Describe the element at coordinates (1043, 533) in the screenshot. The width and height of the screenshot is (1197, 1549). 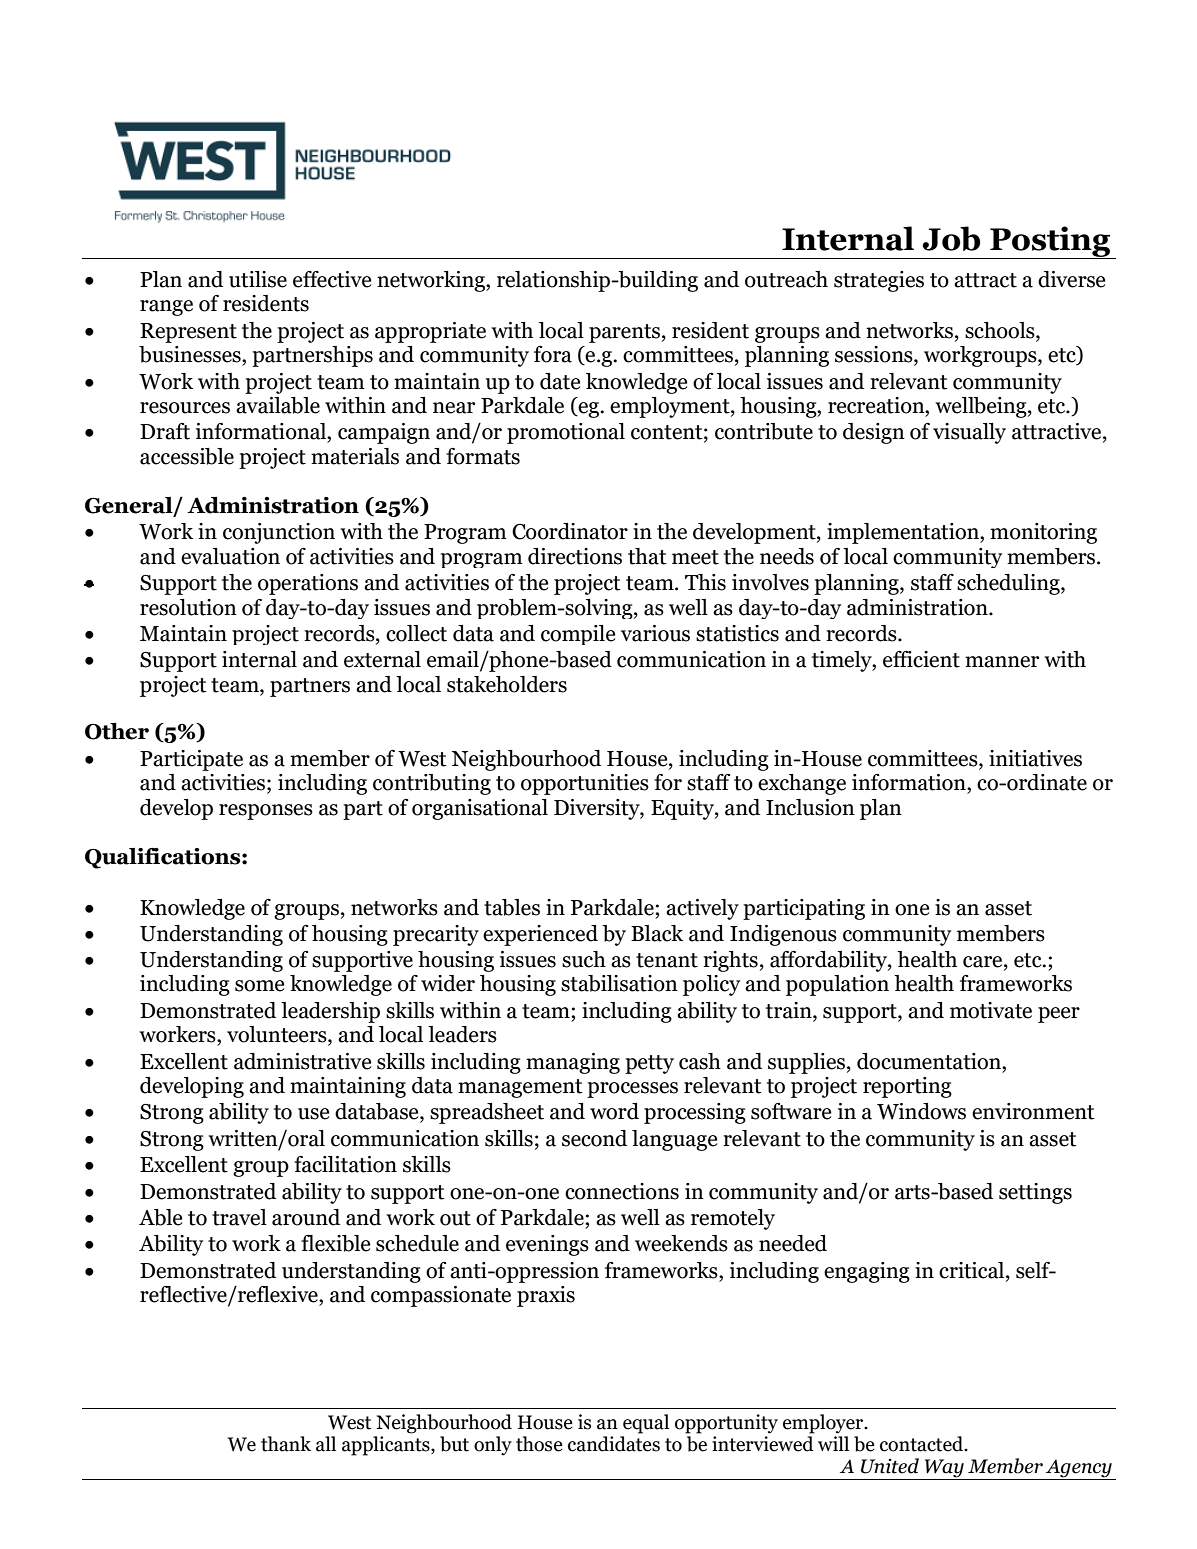
I see `monitoring` at that location.
